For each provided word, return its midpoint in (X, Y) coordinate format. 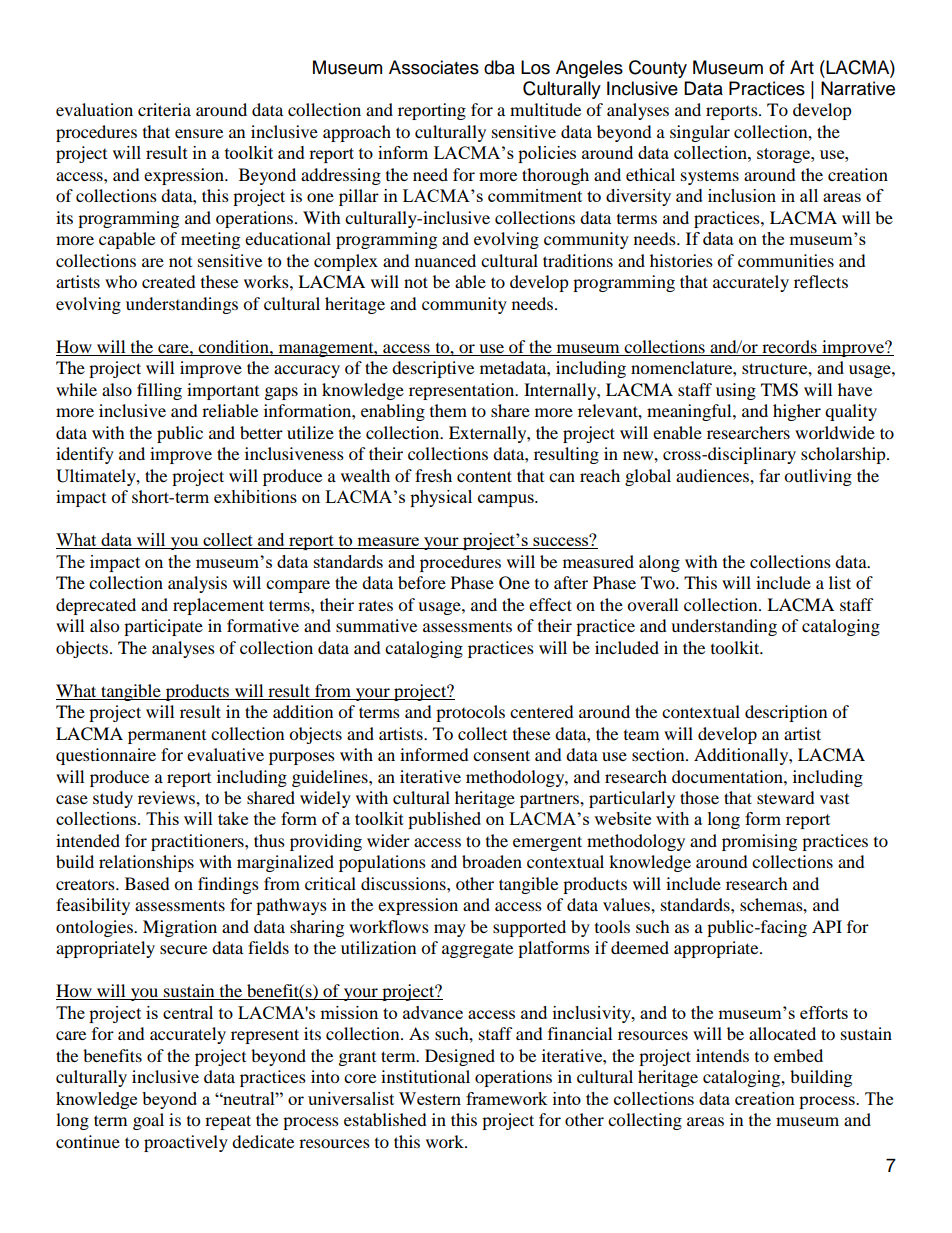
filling (159, 391)
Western (430, 1098)
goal (148, 1121)
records (789, 346)
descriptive (433, 369)
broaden (492, 861)
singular (700, 133)
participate (163, 627)
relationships (146, 863)
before (422, 582)
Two (659, 582)
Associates (434, 67)
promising (759, 842)
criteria (164, 109)
